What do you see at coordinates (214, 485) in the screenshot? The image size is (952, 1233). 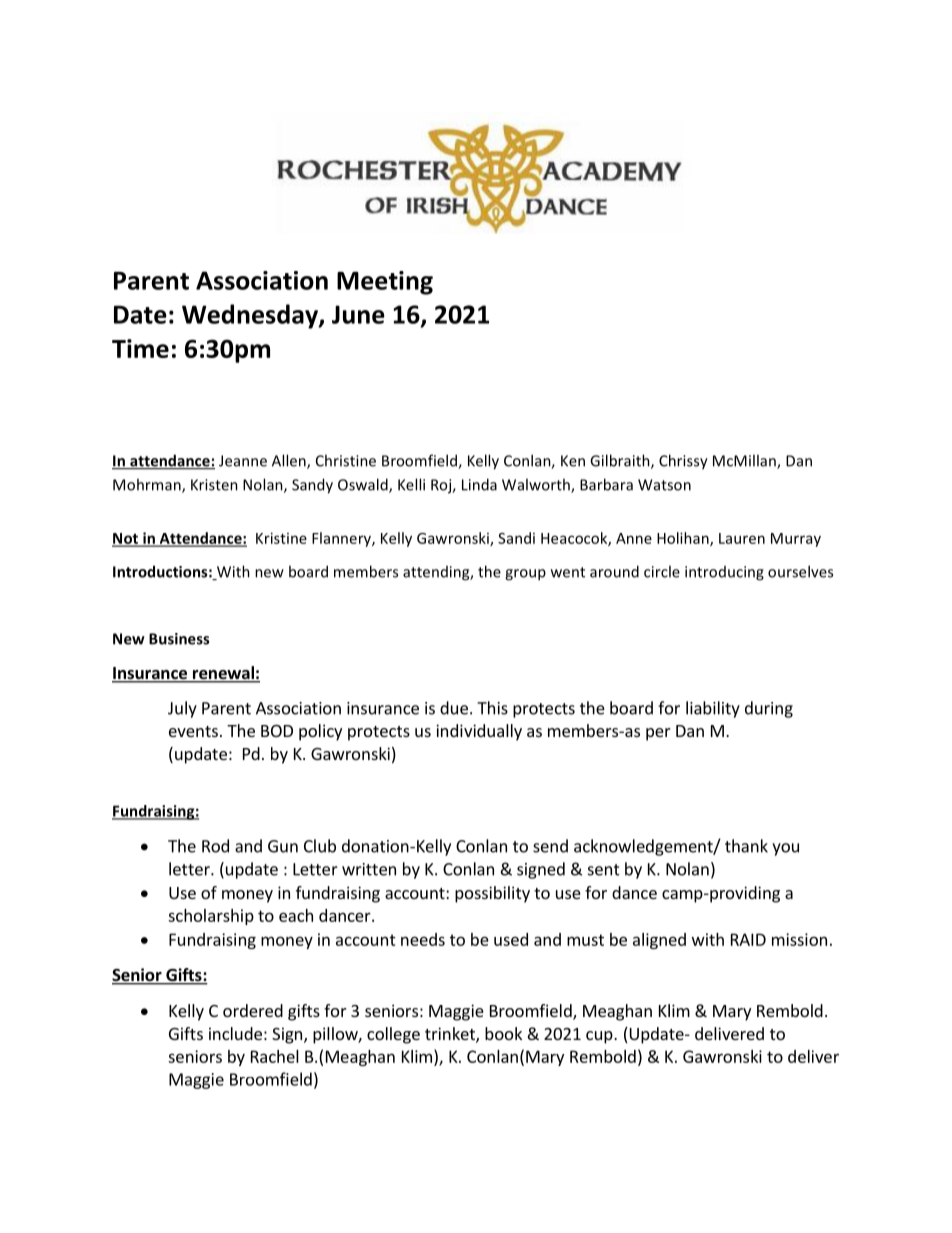 I see `Kristen` at bounding box center [214, 485].
